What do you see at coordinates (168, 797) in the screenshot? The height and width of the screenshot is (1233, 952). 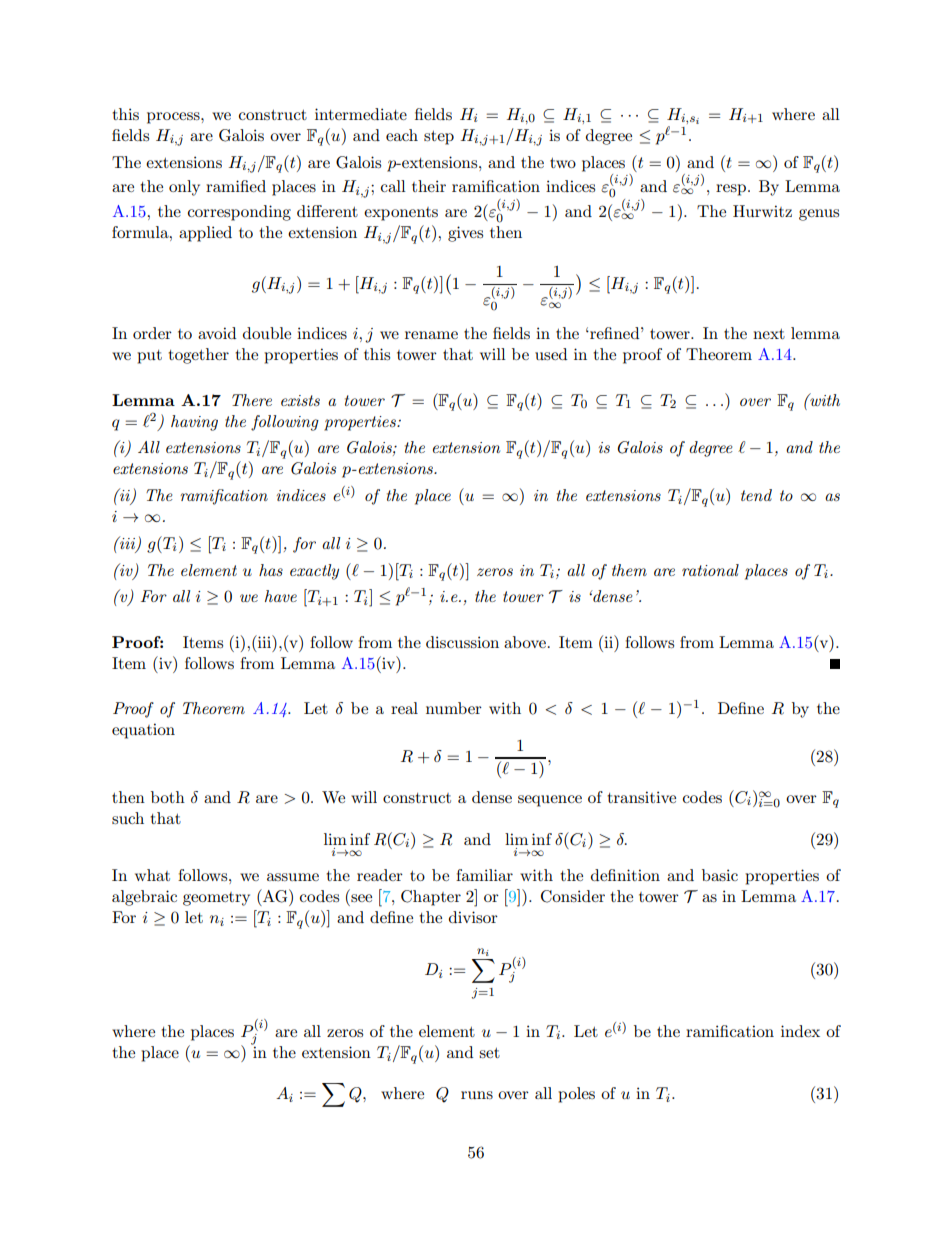 I see `both` at bounding box center [168, 797].
